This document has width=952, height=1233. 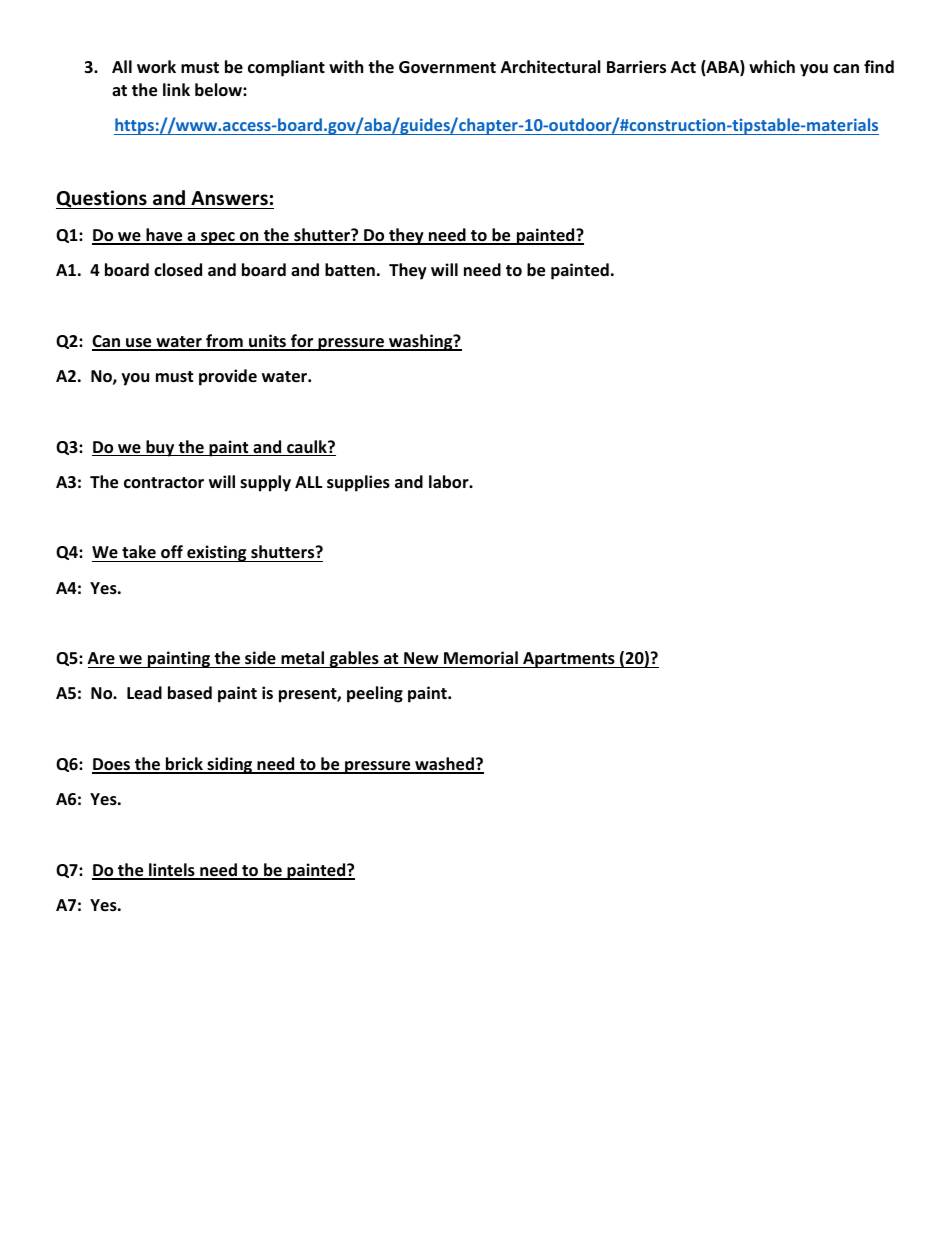 What do you see at coordinates (302, 342) in the document?
I see `for` at bounding box center [302, 342].
